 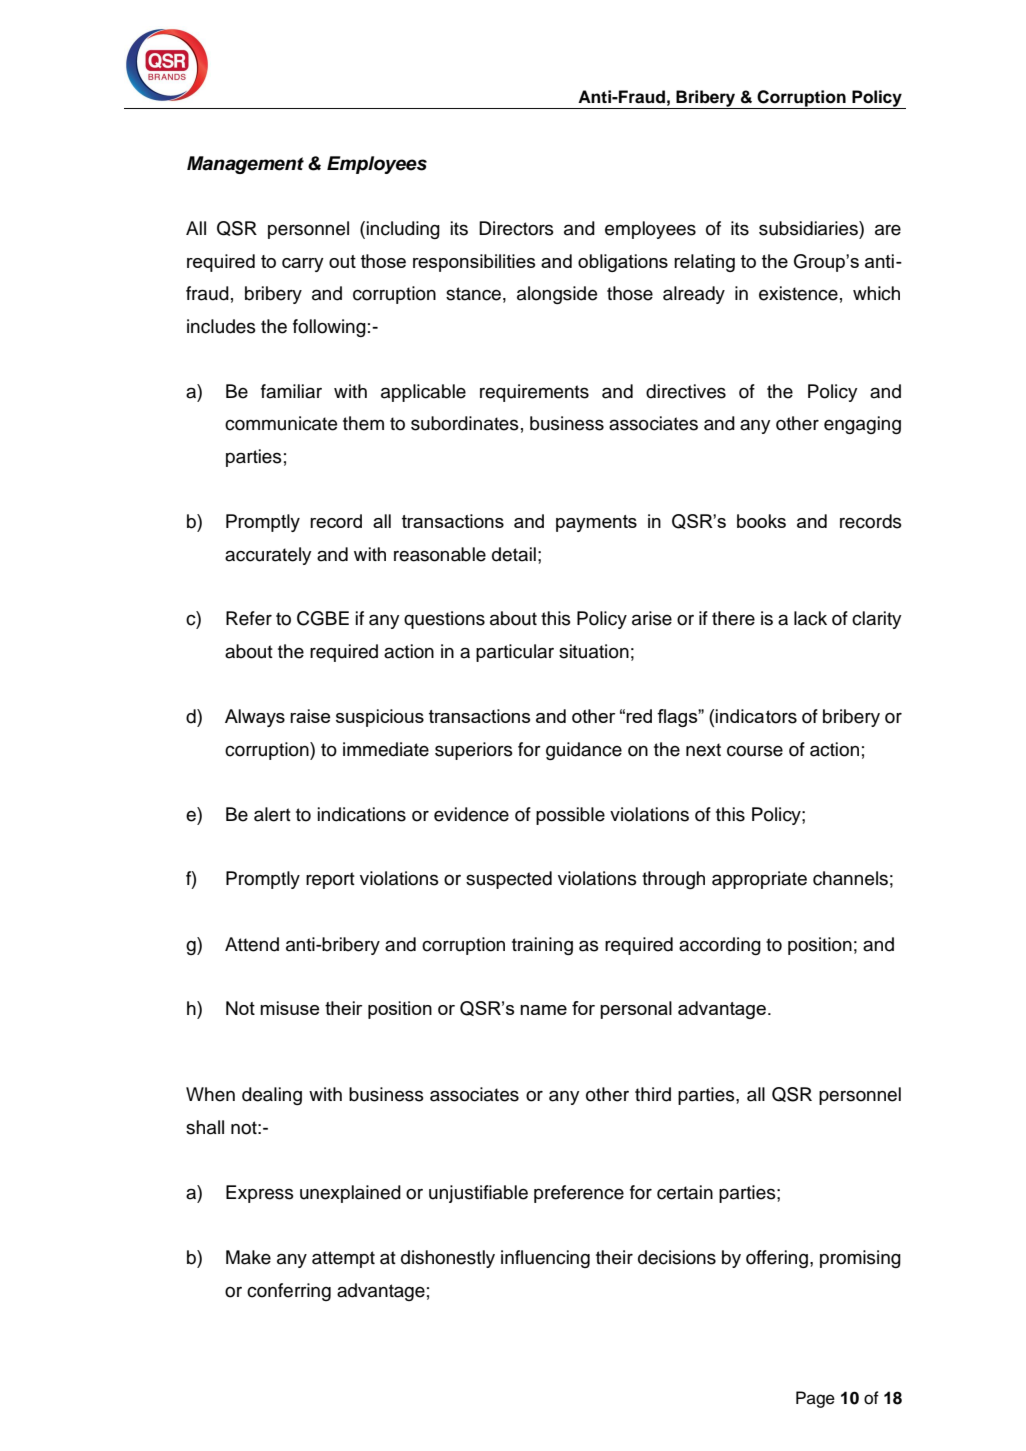 I want to click on Management, so click(x=245, y=165).
